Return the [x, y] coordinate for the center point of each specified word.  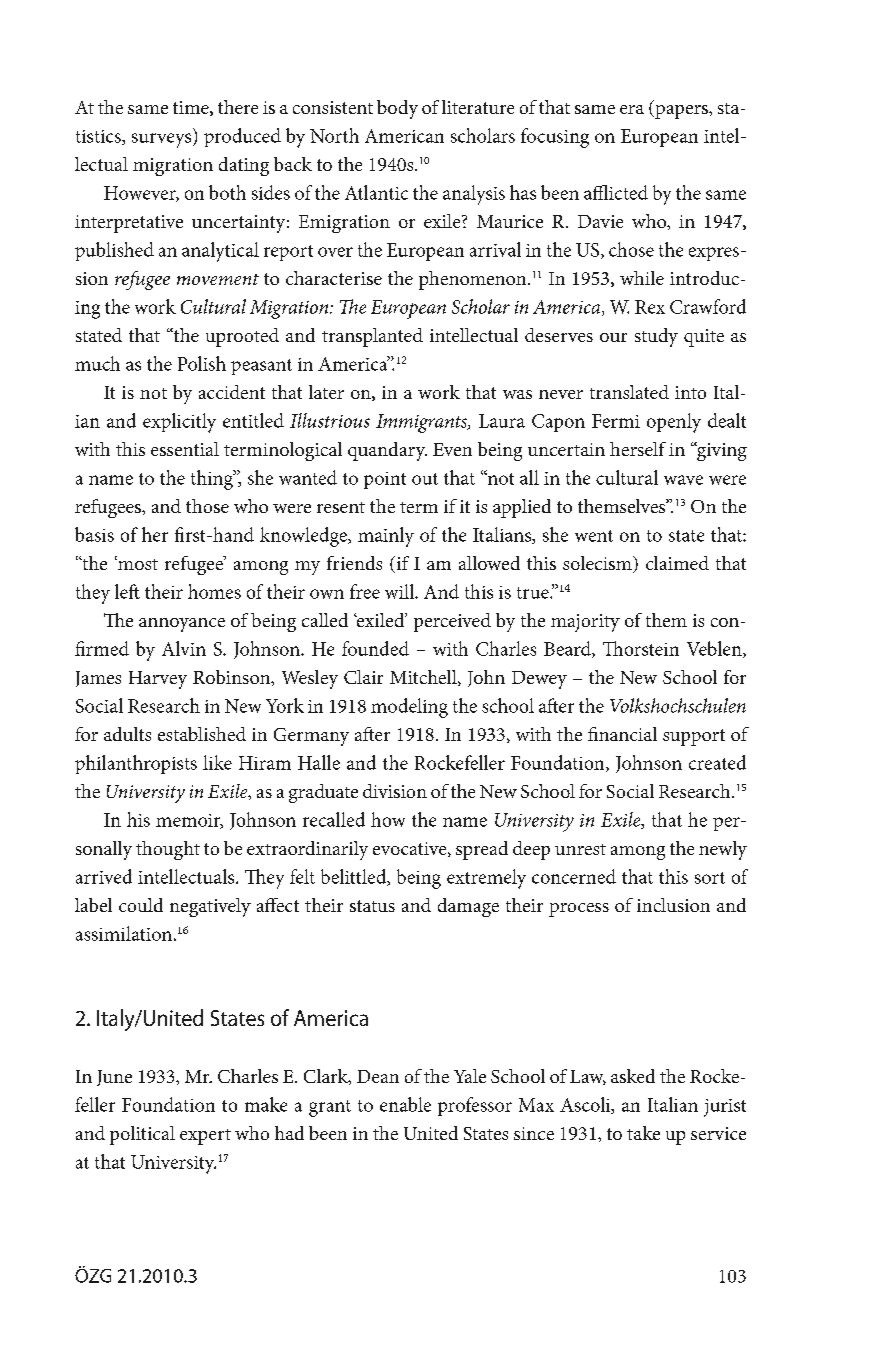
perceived [452, 622]
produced [242, 137]
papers [681, 112]
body [397, 109]
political [142, 1135]
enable [405, 1104]
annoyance [182, 625]
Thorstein [641, 648]
